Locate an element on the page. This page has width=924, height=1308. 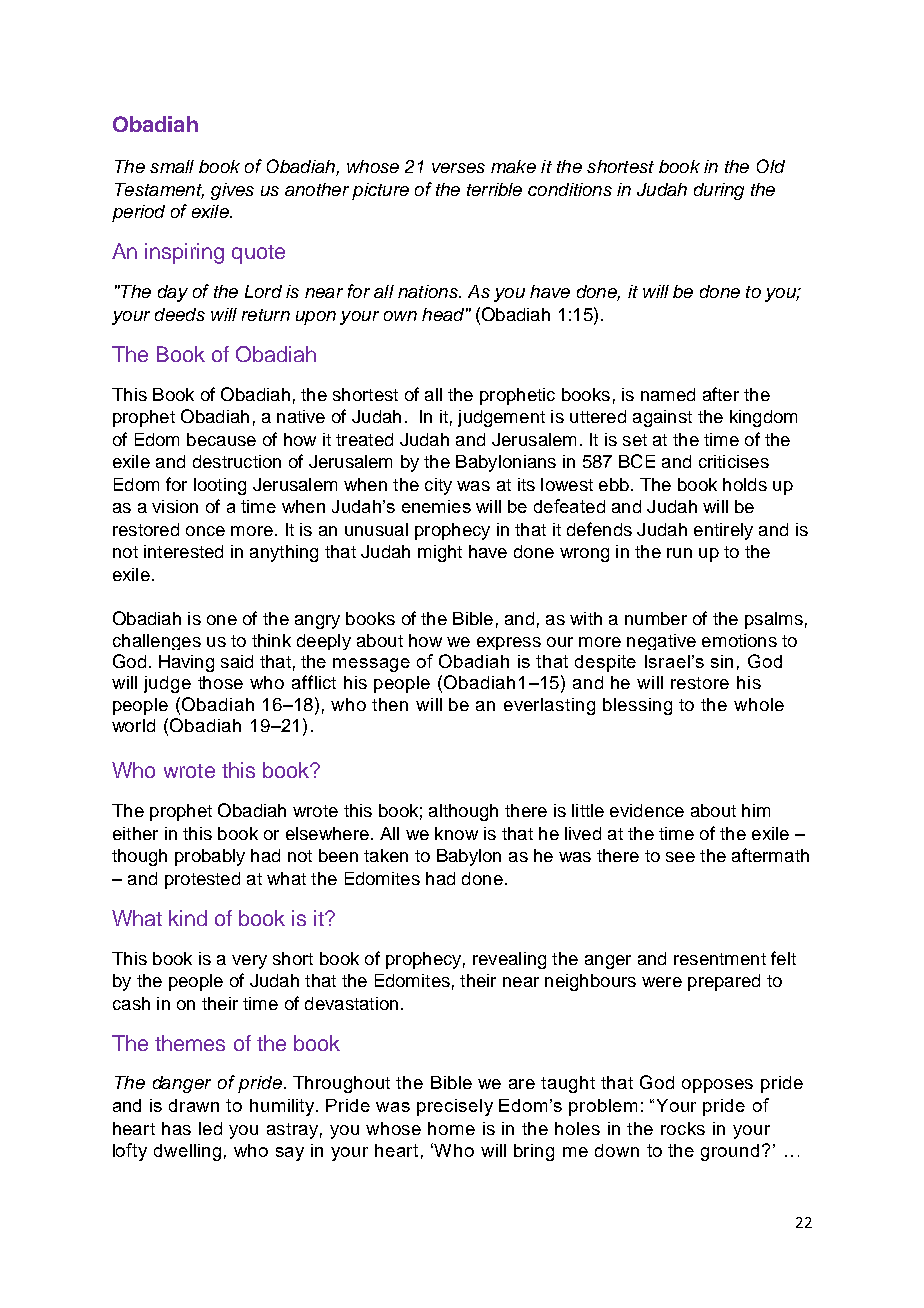
led is located at coordinates (210, 1128).
